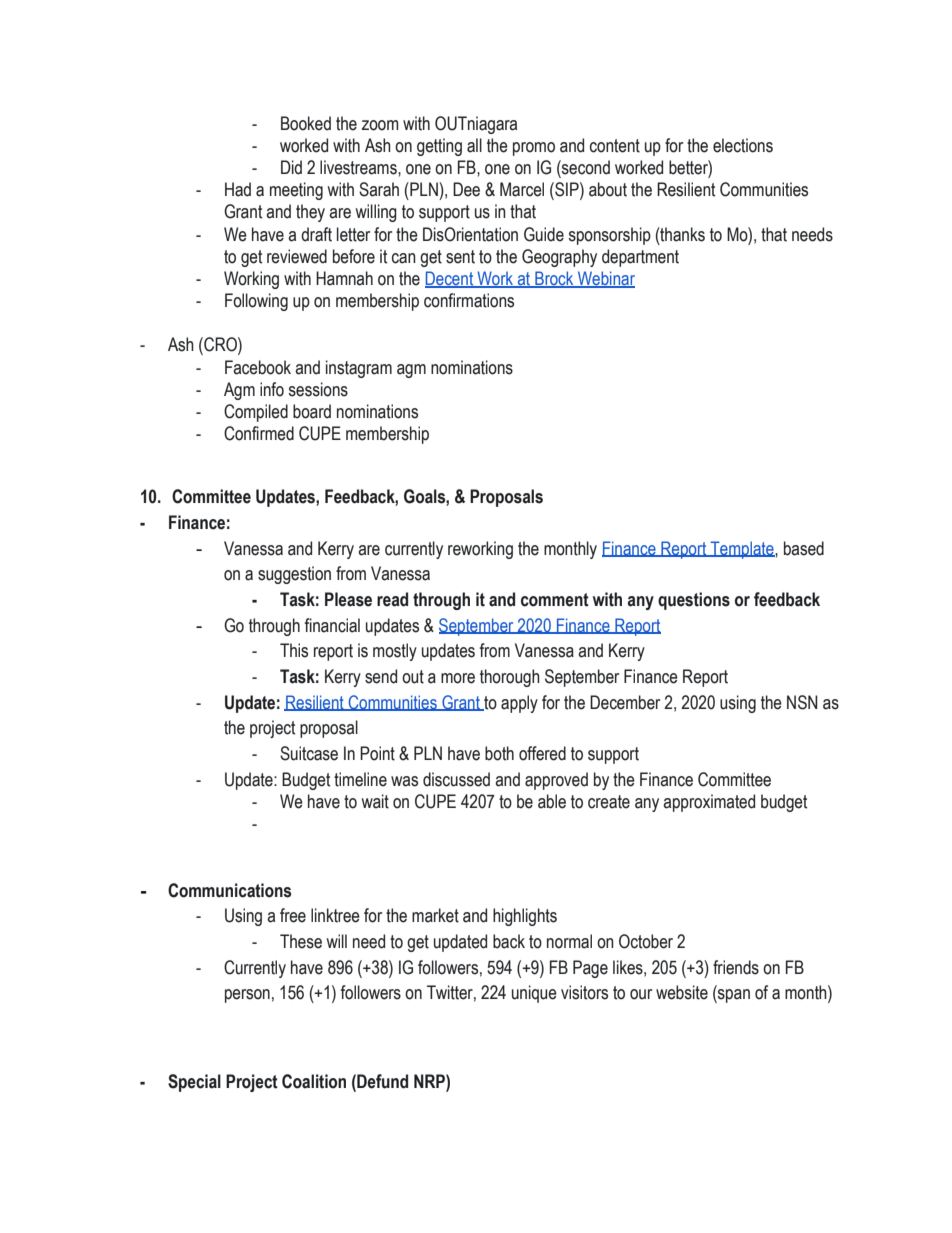 Image resolution: width=952 pixels, height=1233 pixels. I want to click on suggestion, so click(294, 575).
